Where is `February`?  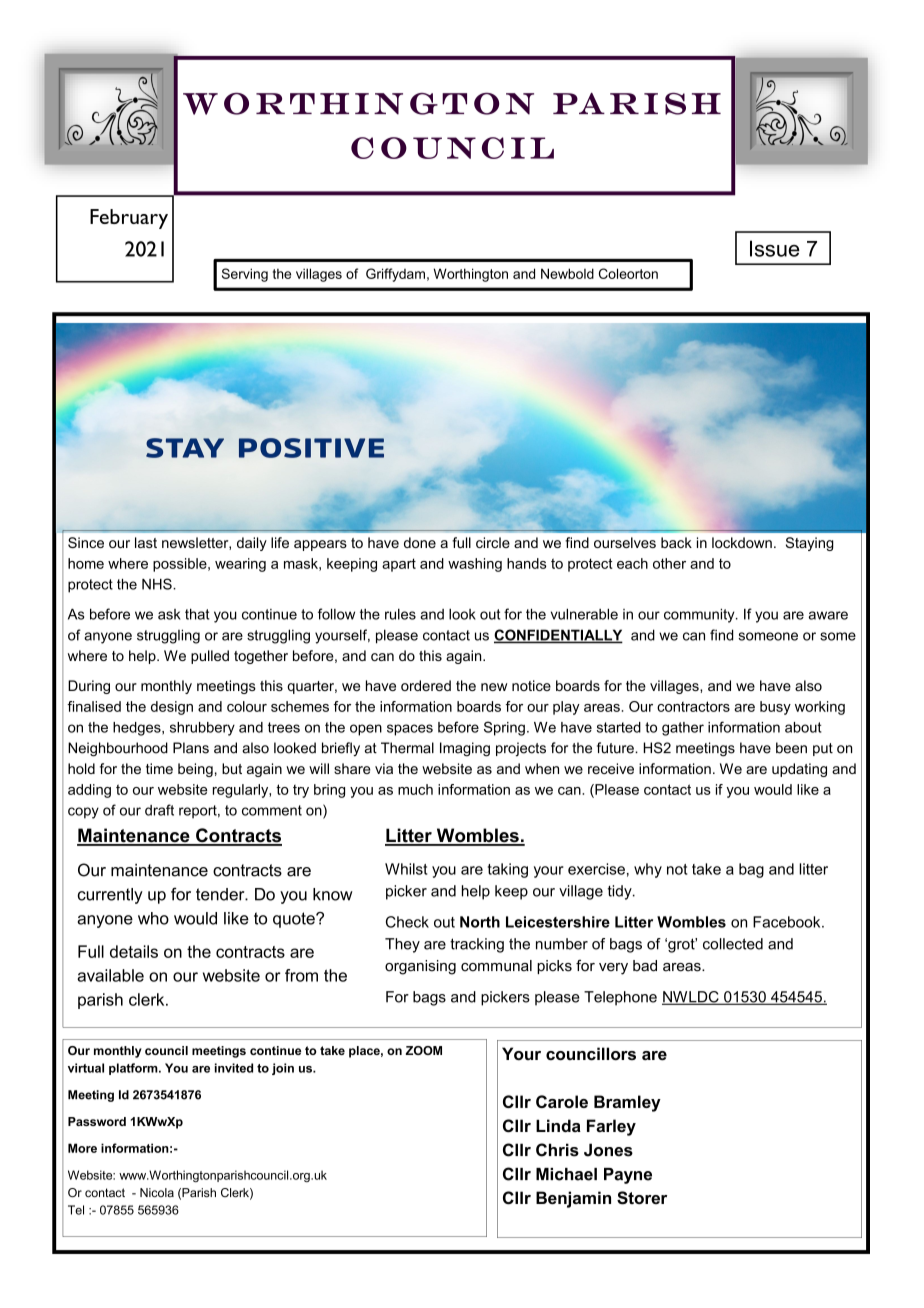 February is located at coordinates (129, 219).
